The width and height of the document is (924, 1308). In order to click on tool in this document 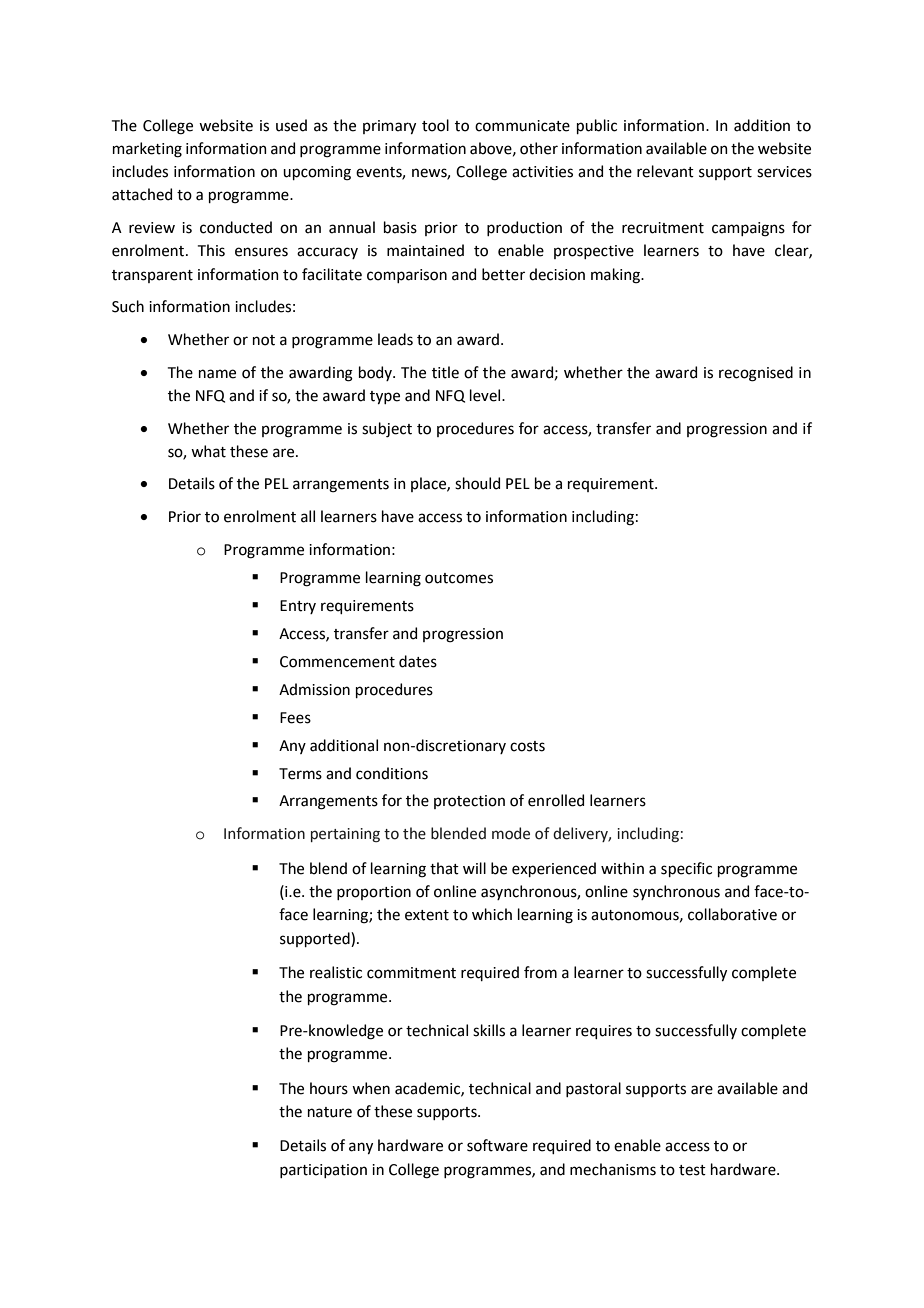, I will do `click(435, 125)`.
